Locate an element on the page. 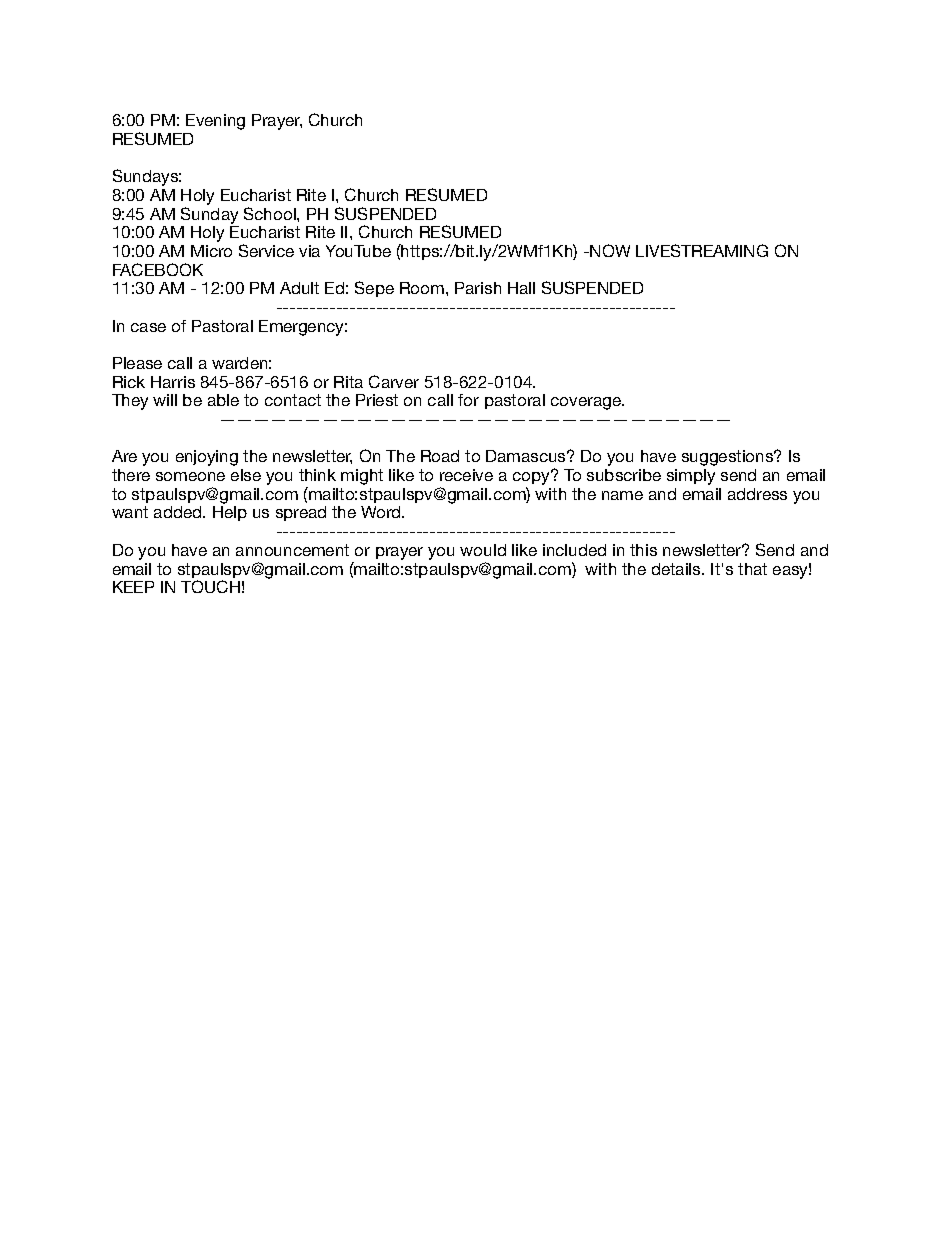 The height and width of the image is (1233, 952). KEEP is located at coordinates (133, 587).
